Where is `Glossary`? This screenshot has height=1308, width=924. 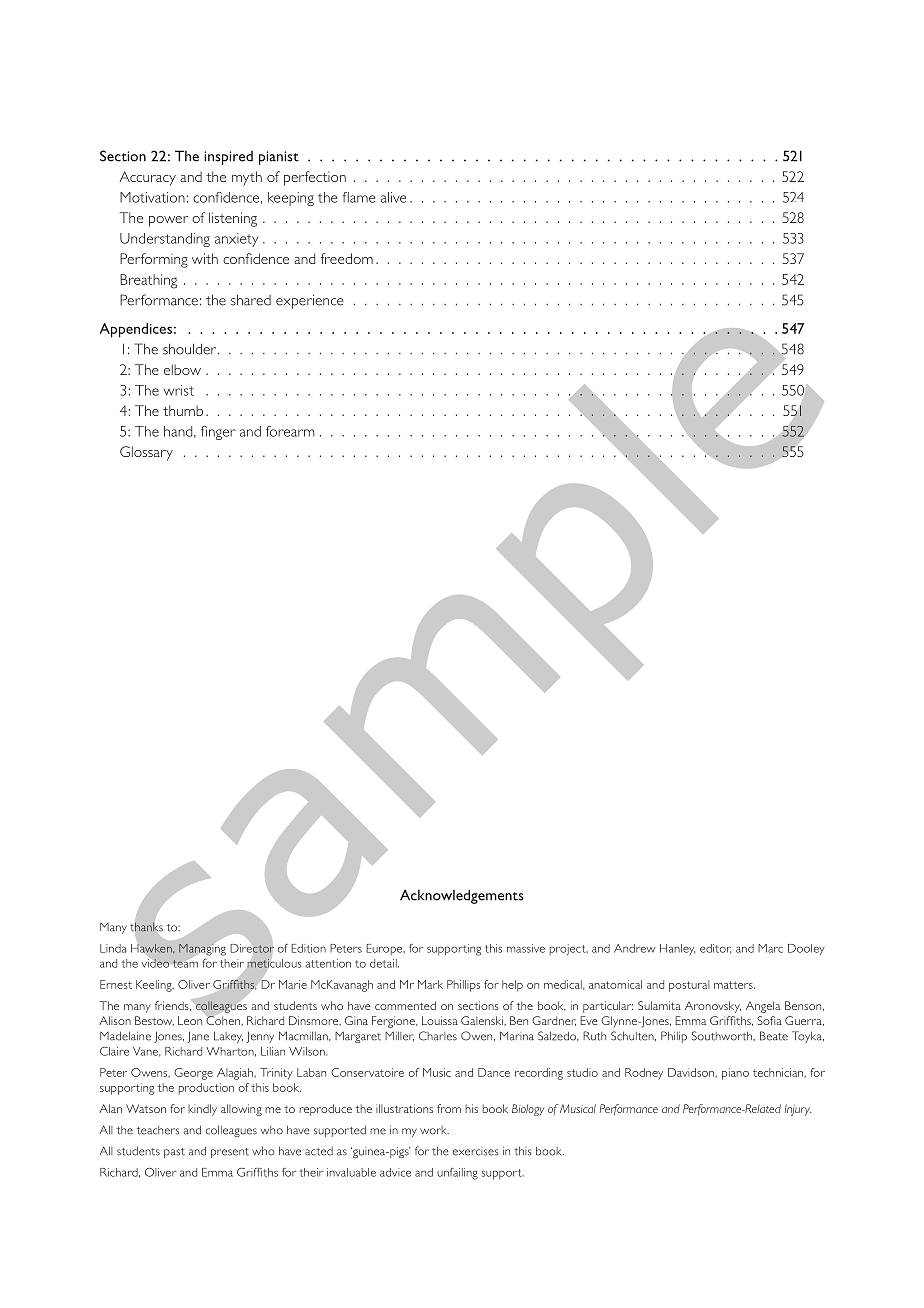
Glossary is located at coordinates (146, 453).
